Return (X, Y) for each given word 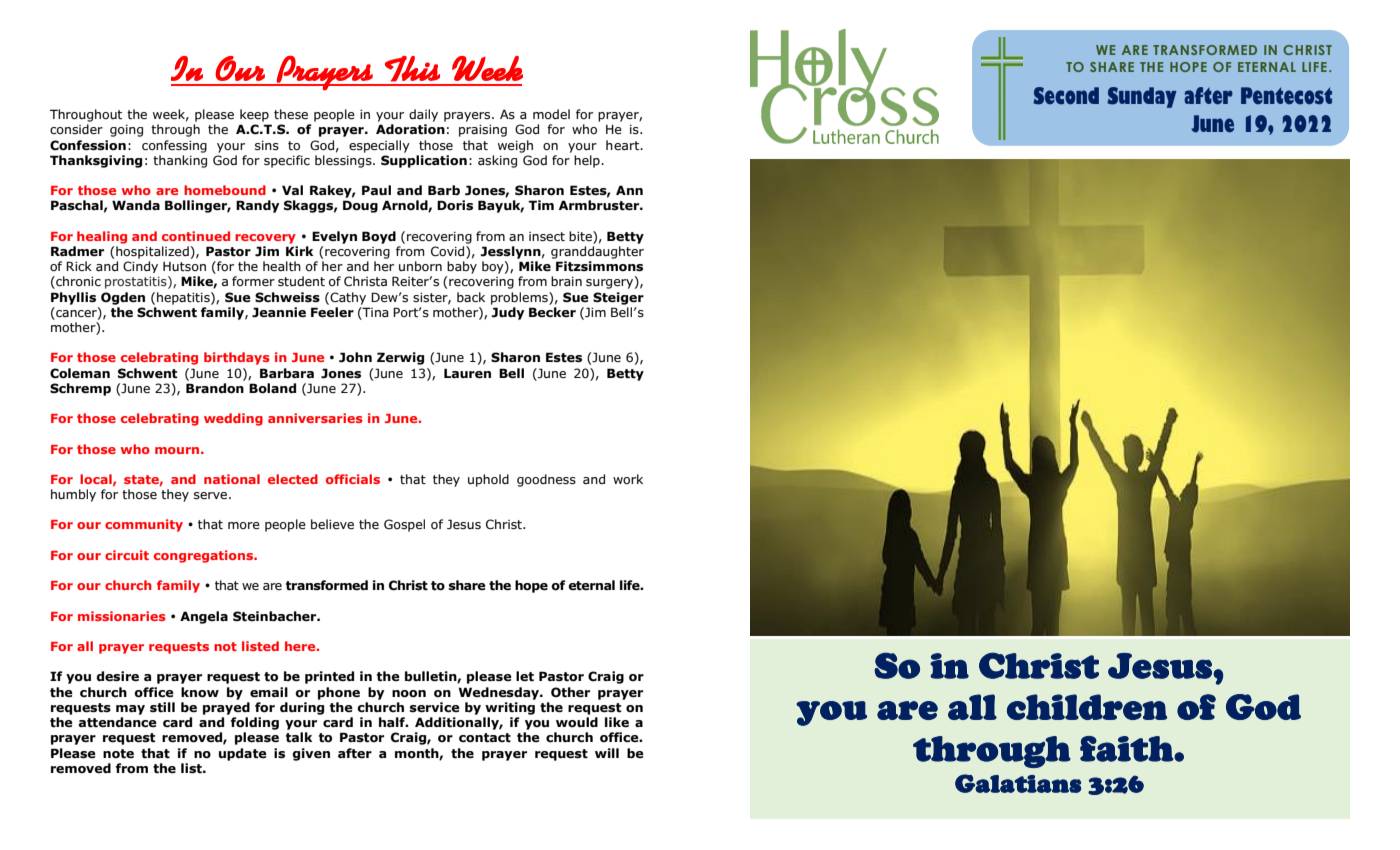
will (607, 753)
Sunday (1142, 97)
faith (1127, 749)
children (1087, 707)
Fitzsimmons (599, 266)
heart (624, 145)
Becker (552, 312)
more (244, 526)
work (628, 479)
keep (254, 115)
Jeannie (279, 312)
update (243, 754)
